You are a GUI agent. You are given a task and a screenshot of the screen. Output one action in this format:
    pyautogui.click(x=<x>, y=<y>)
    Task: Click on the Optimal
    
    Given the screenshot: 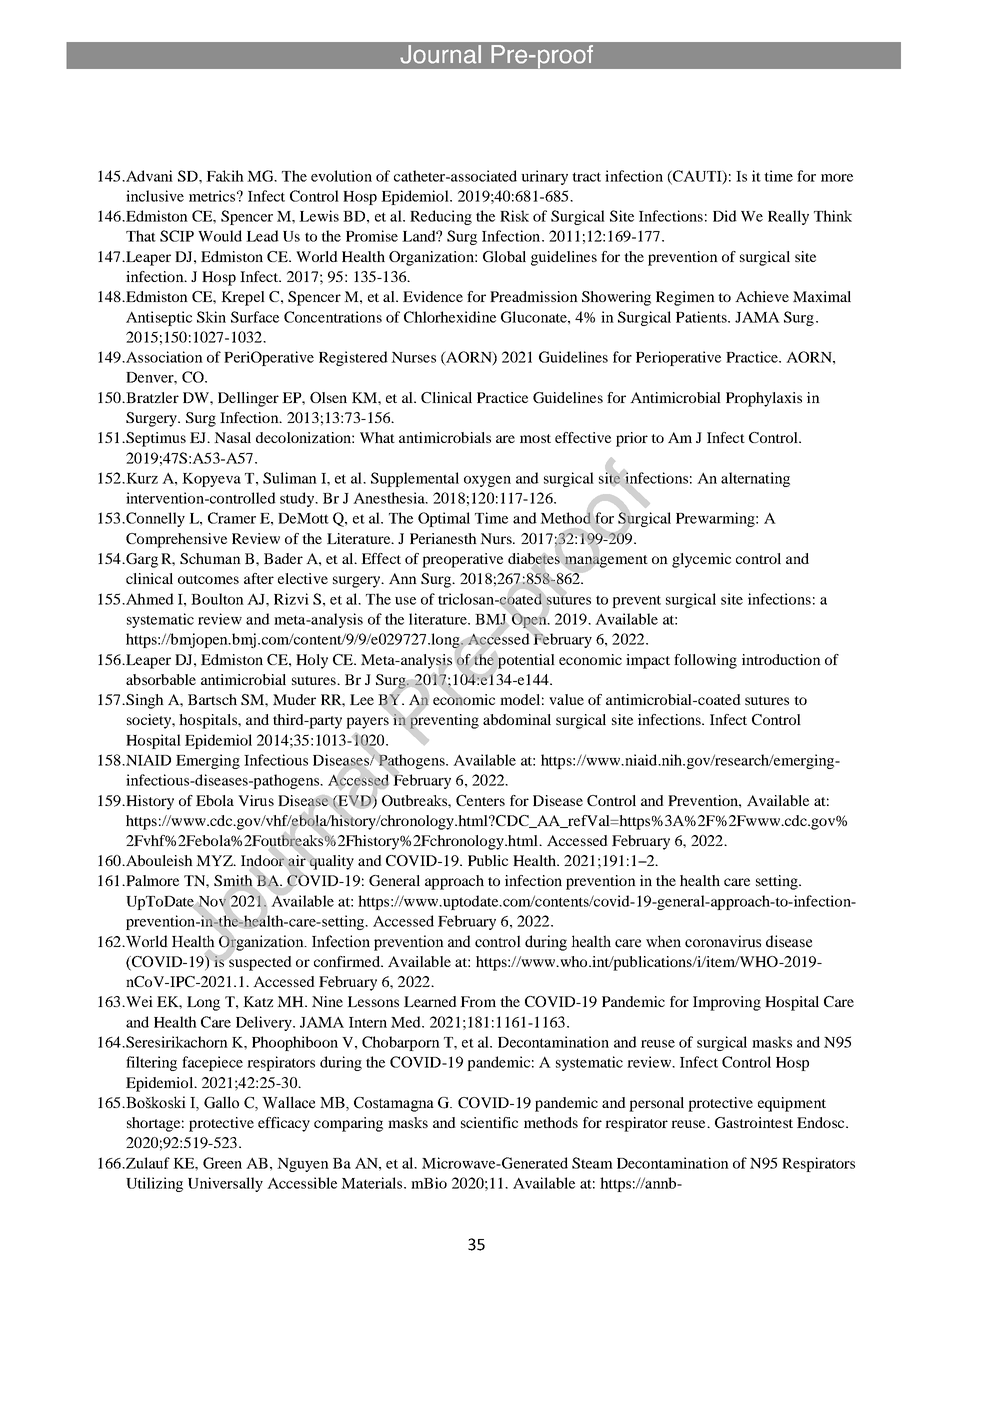 What is the action you would take?
    pyautogui.click(x=444, y=519)
